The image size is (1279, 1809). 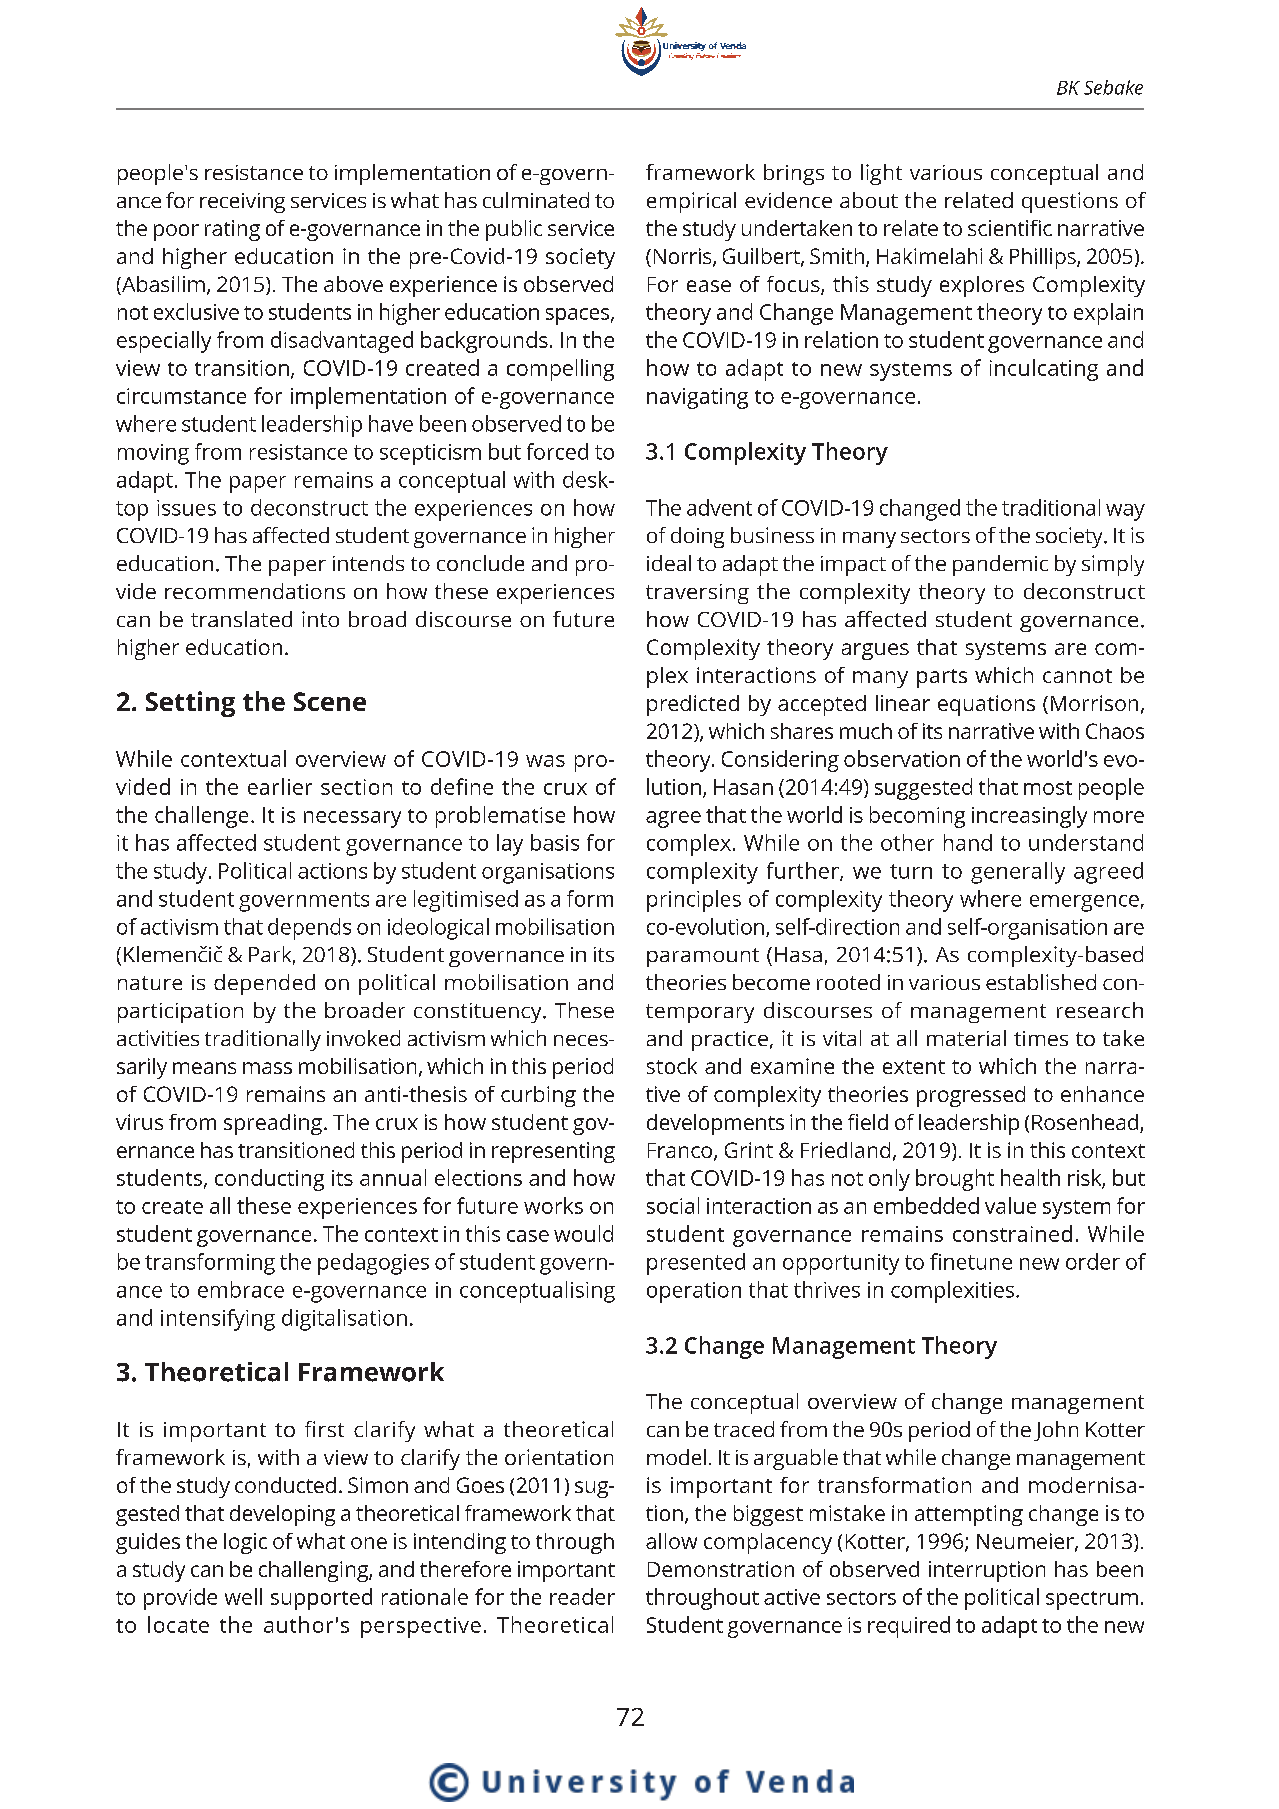 I want to click on depends, so click(x=309, y=929).
